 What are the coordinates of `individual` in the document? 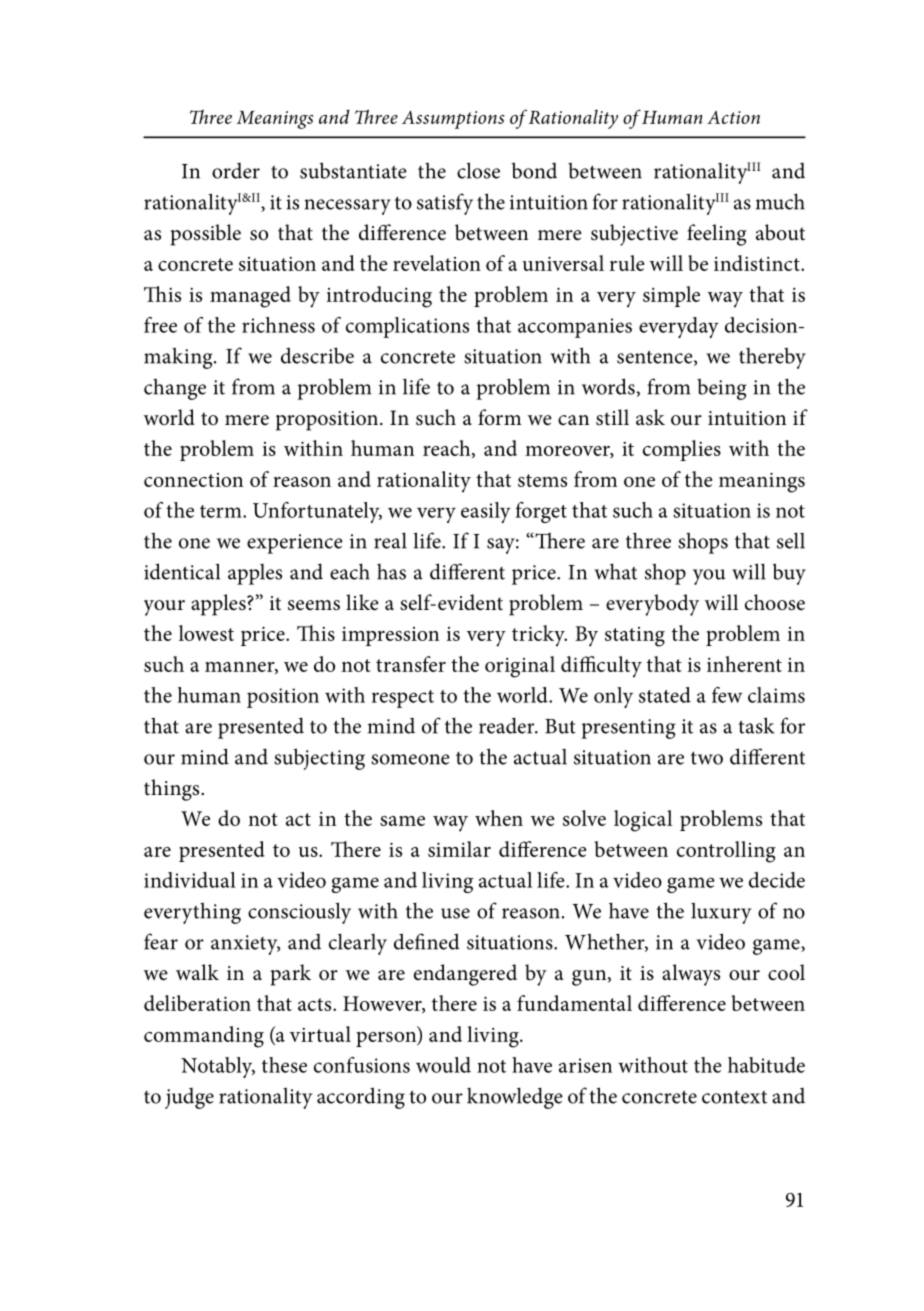 It's located at (190, 880).
